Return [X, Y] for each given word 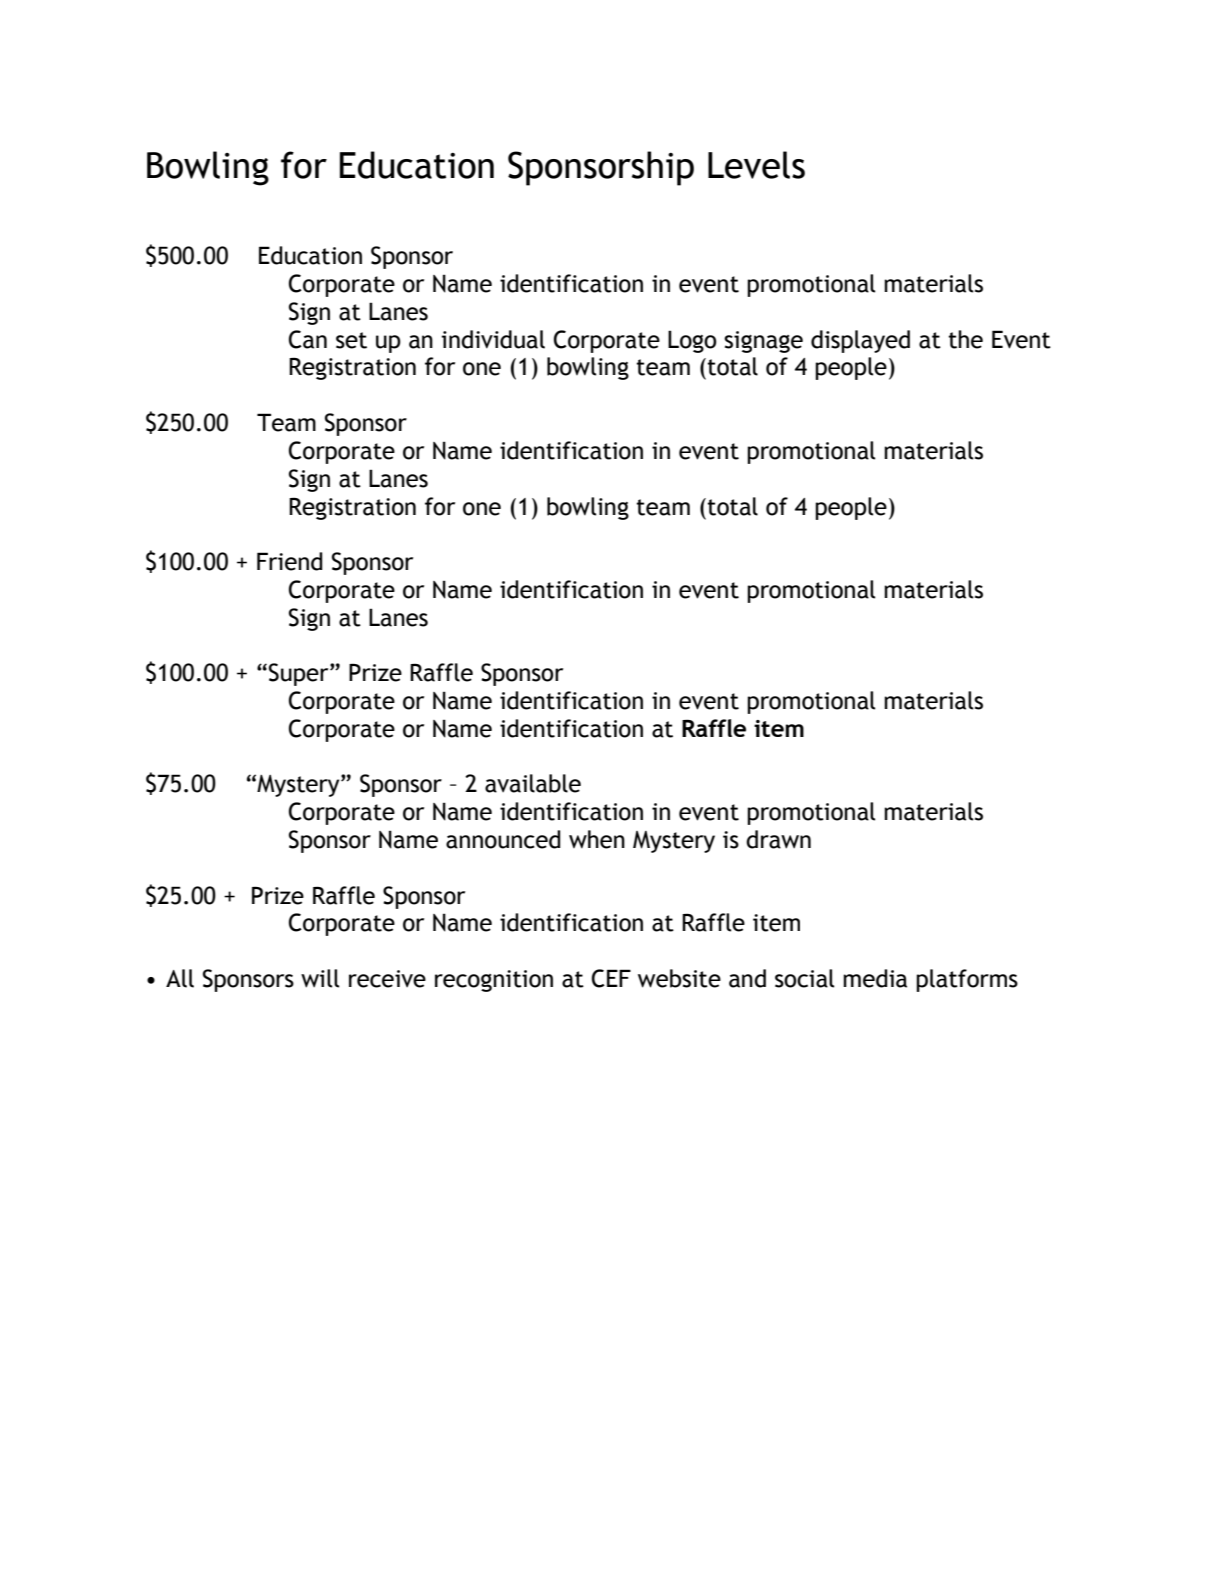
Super [300, 674]
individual [493, 339]
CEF [611, 978]
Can [308, 339]
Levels [756, 165]
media [875, 978]
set [351, 340]
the [965, 339]
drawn [778, 839]
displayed [860, 341]
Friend [290, 561]
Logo [692, 341]
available [533, 783]
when [597, 839]
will [320, 978]
